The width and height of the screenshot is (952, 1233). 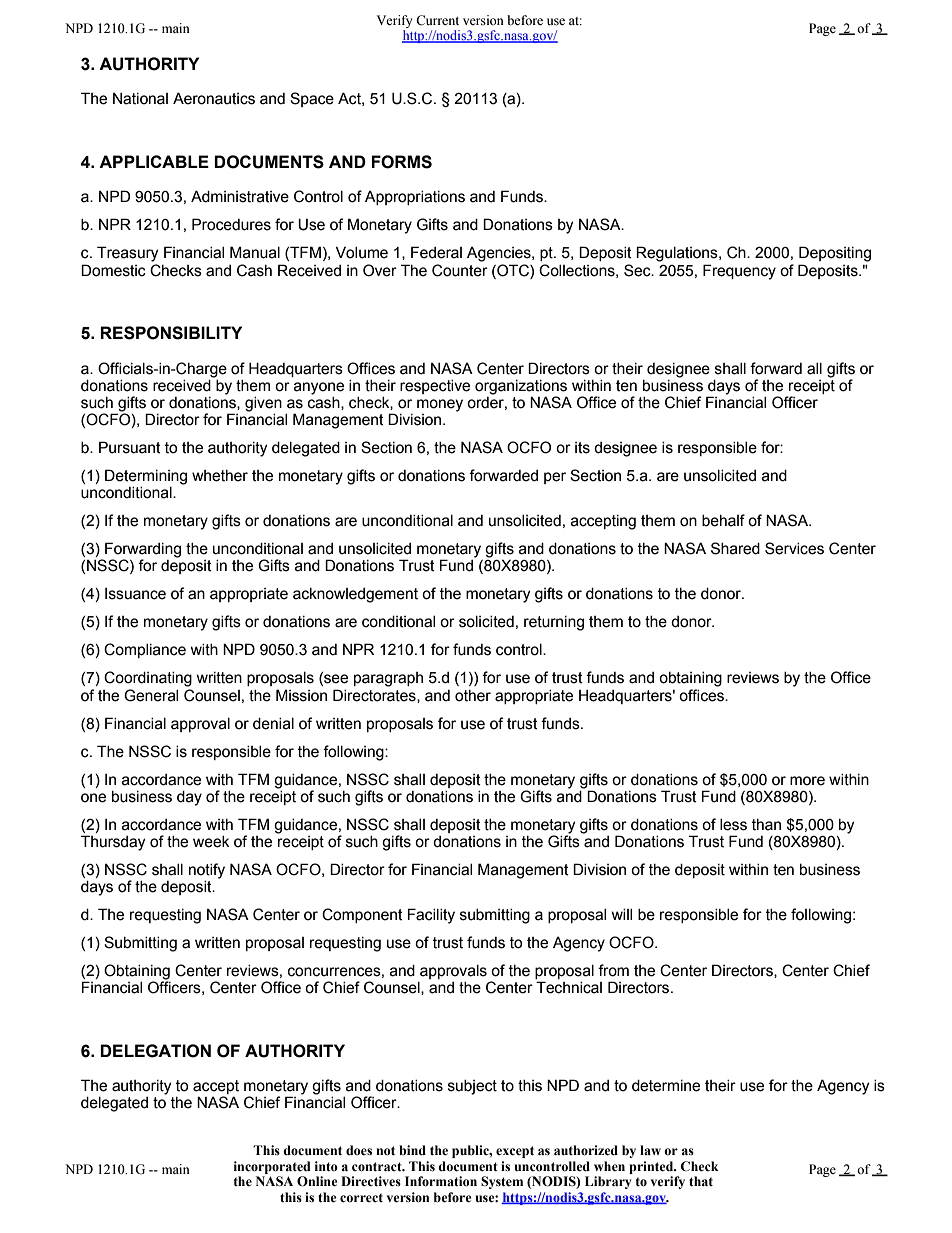 What do you see at coordinates (431, 916) in the screenshot?
I see `Facility` at bounding box center [431, 916].
